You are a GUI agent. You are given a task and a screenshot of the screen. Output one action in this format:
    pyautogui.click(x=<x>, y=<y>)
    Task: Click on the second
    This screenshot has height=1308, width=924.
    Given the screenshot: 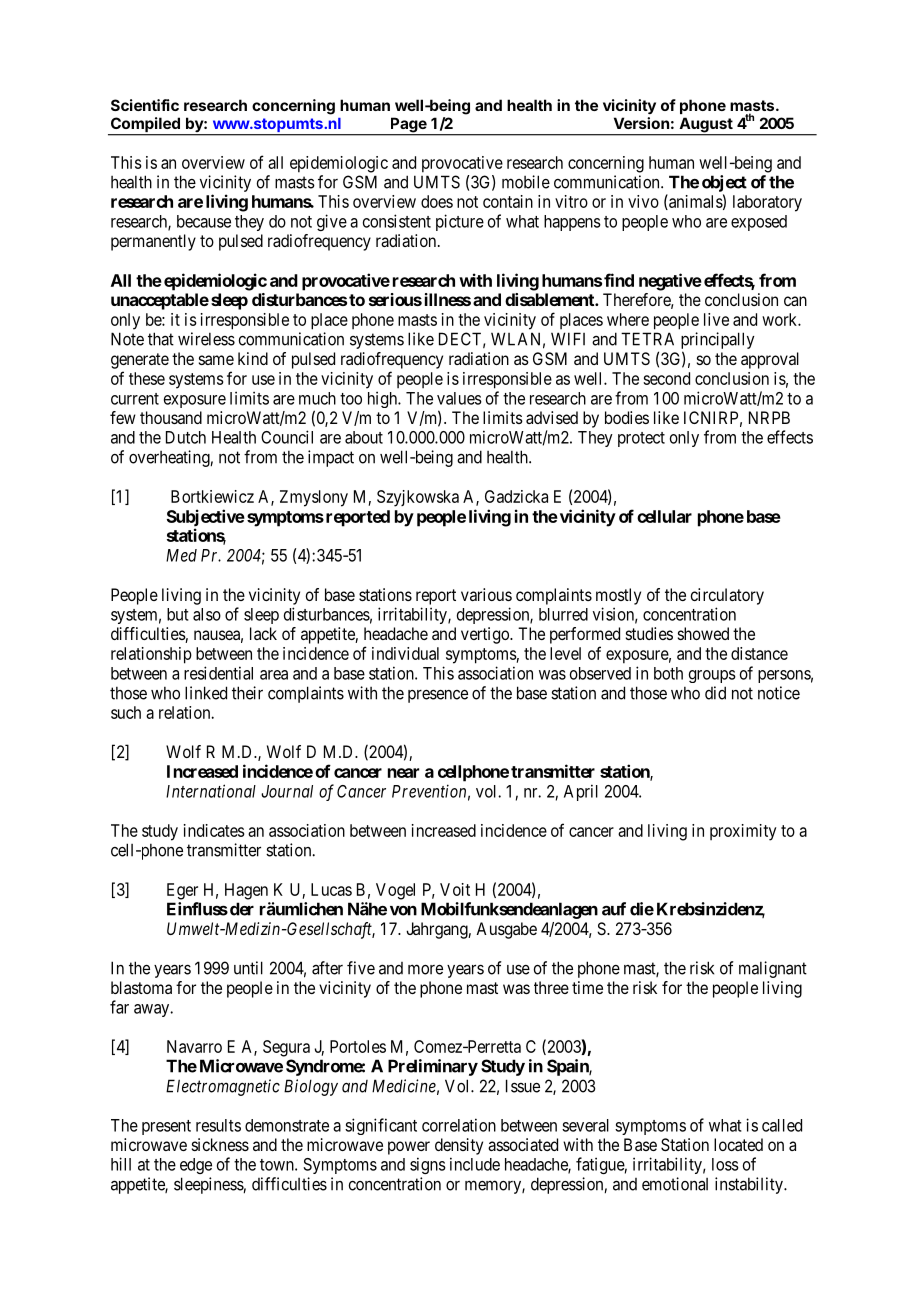 What is the action you would take?
    pyautogui.click(x=666, y=378)
